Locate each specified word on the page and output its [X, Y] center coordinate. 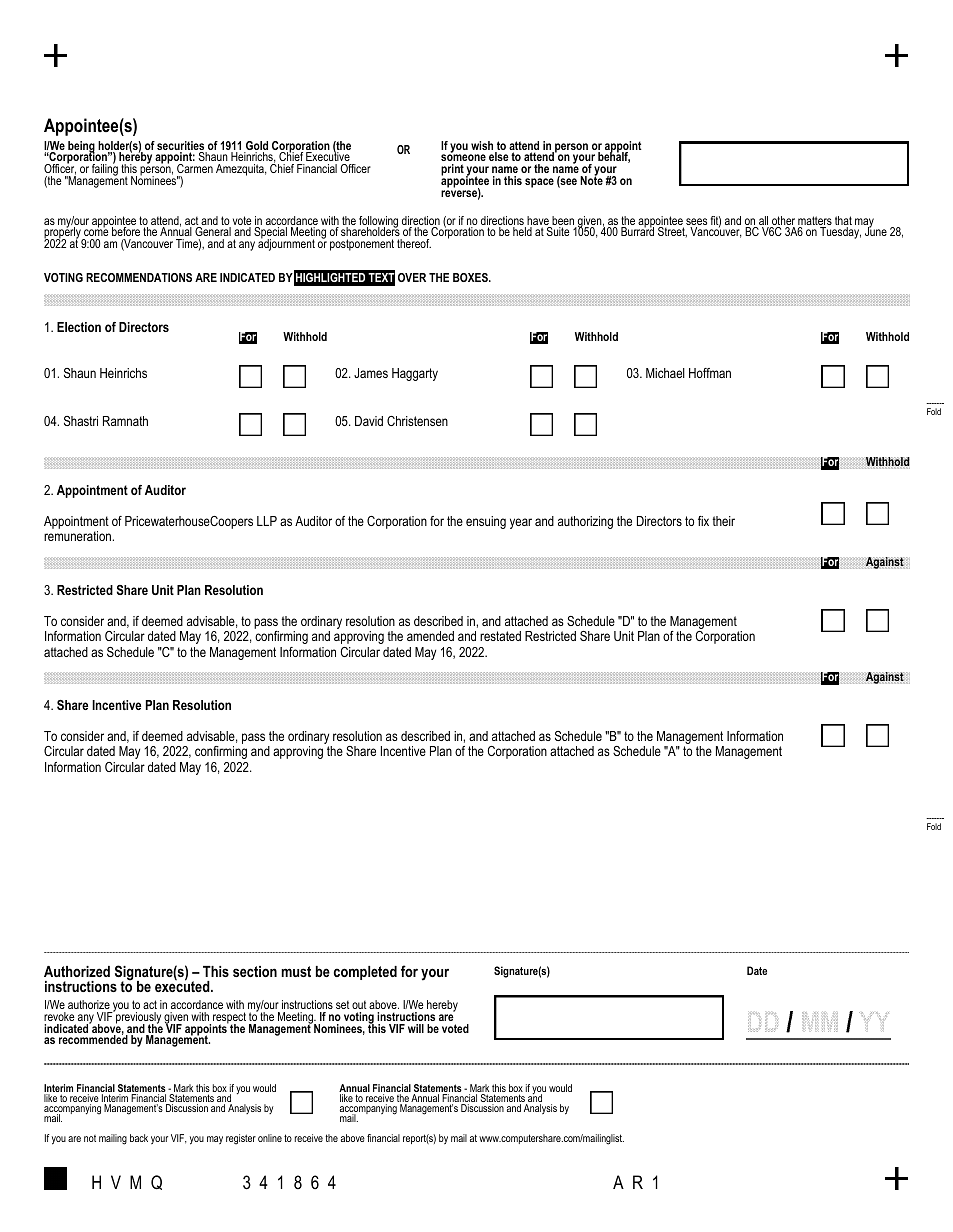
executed [183, 985]
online [270, 1138]
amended [430, 636]
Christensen [417, 421]
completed [365, 973]
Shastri [81, 421]
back [139, 1138]
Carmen [195, 168]
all [764, 222]
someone [463, 159]
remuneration [77, 536]
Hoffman [710, 373]
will [416, 1028]
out [359, 1005]
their [723, 521]
